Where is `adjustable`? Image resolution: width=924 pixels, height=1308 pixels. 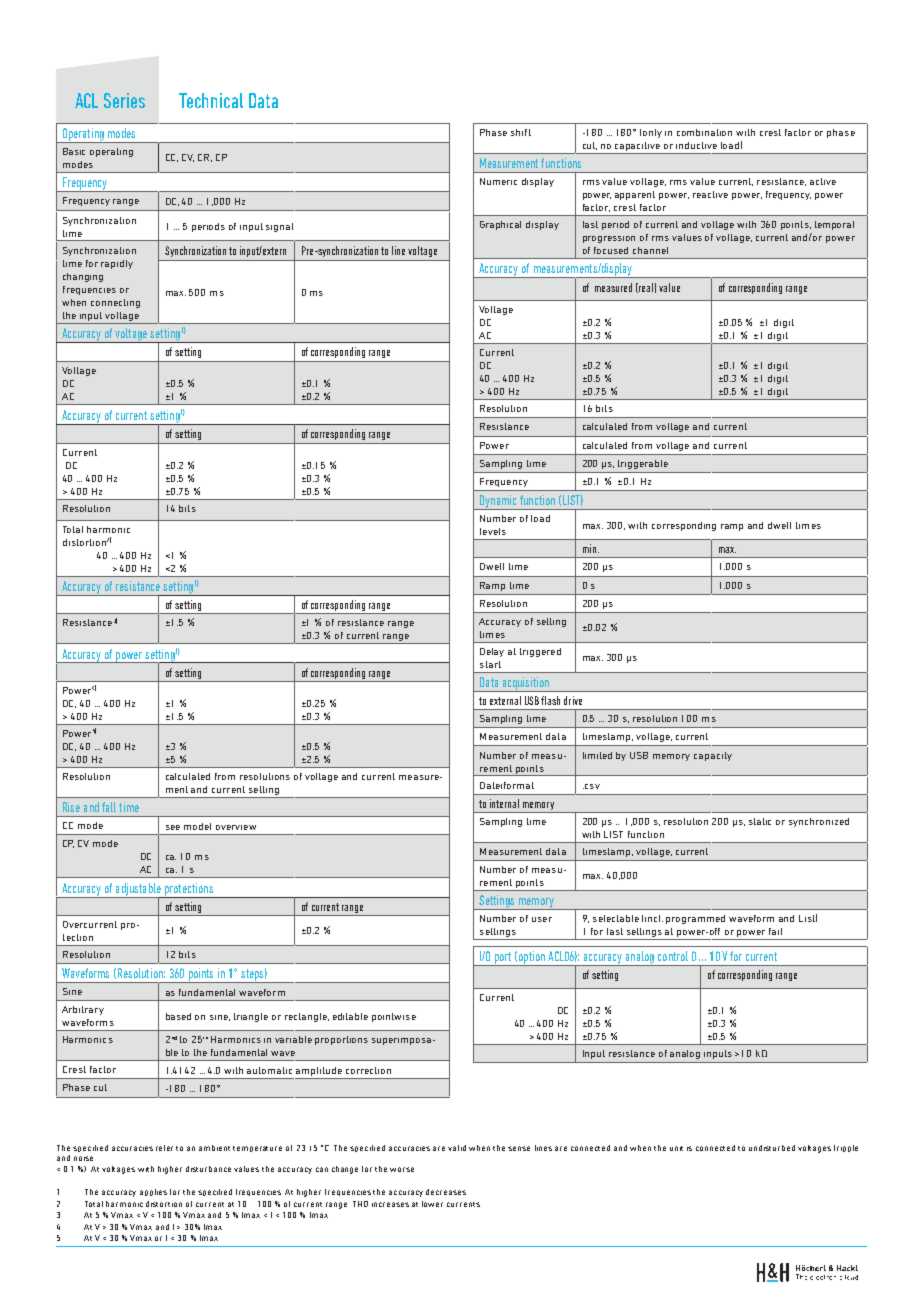 adjustable is located at coordinates (138, 890).
